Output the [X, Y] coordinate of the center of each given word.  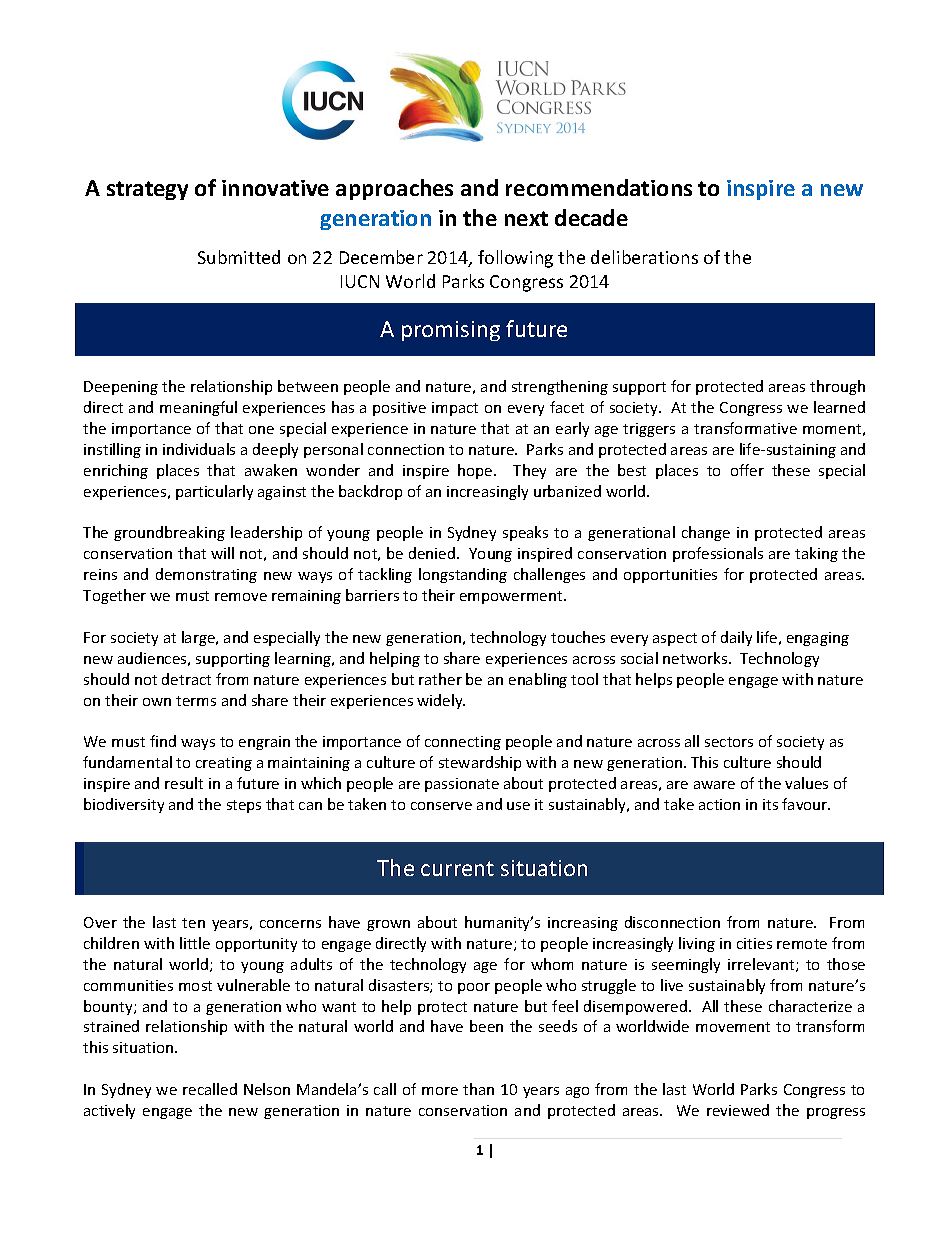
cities [754, 943]
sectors [729, 742]
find [163, 741]
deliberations [644, 257]
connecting [463, 743]
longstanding [463, 575]
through [837, 387]
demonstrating [206, 575]
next [526, 218]
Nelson [267, 1089]
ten [193, 923]
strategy [147, 190]
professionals [718, 554]
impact [455, 409]
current [457, 868]
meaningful [198, 408]
